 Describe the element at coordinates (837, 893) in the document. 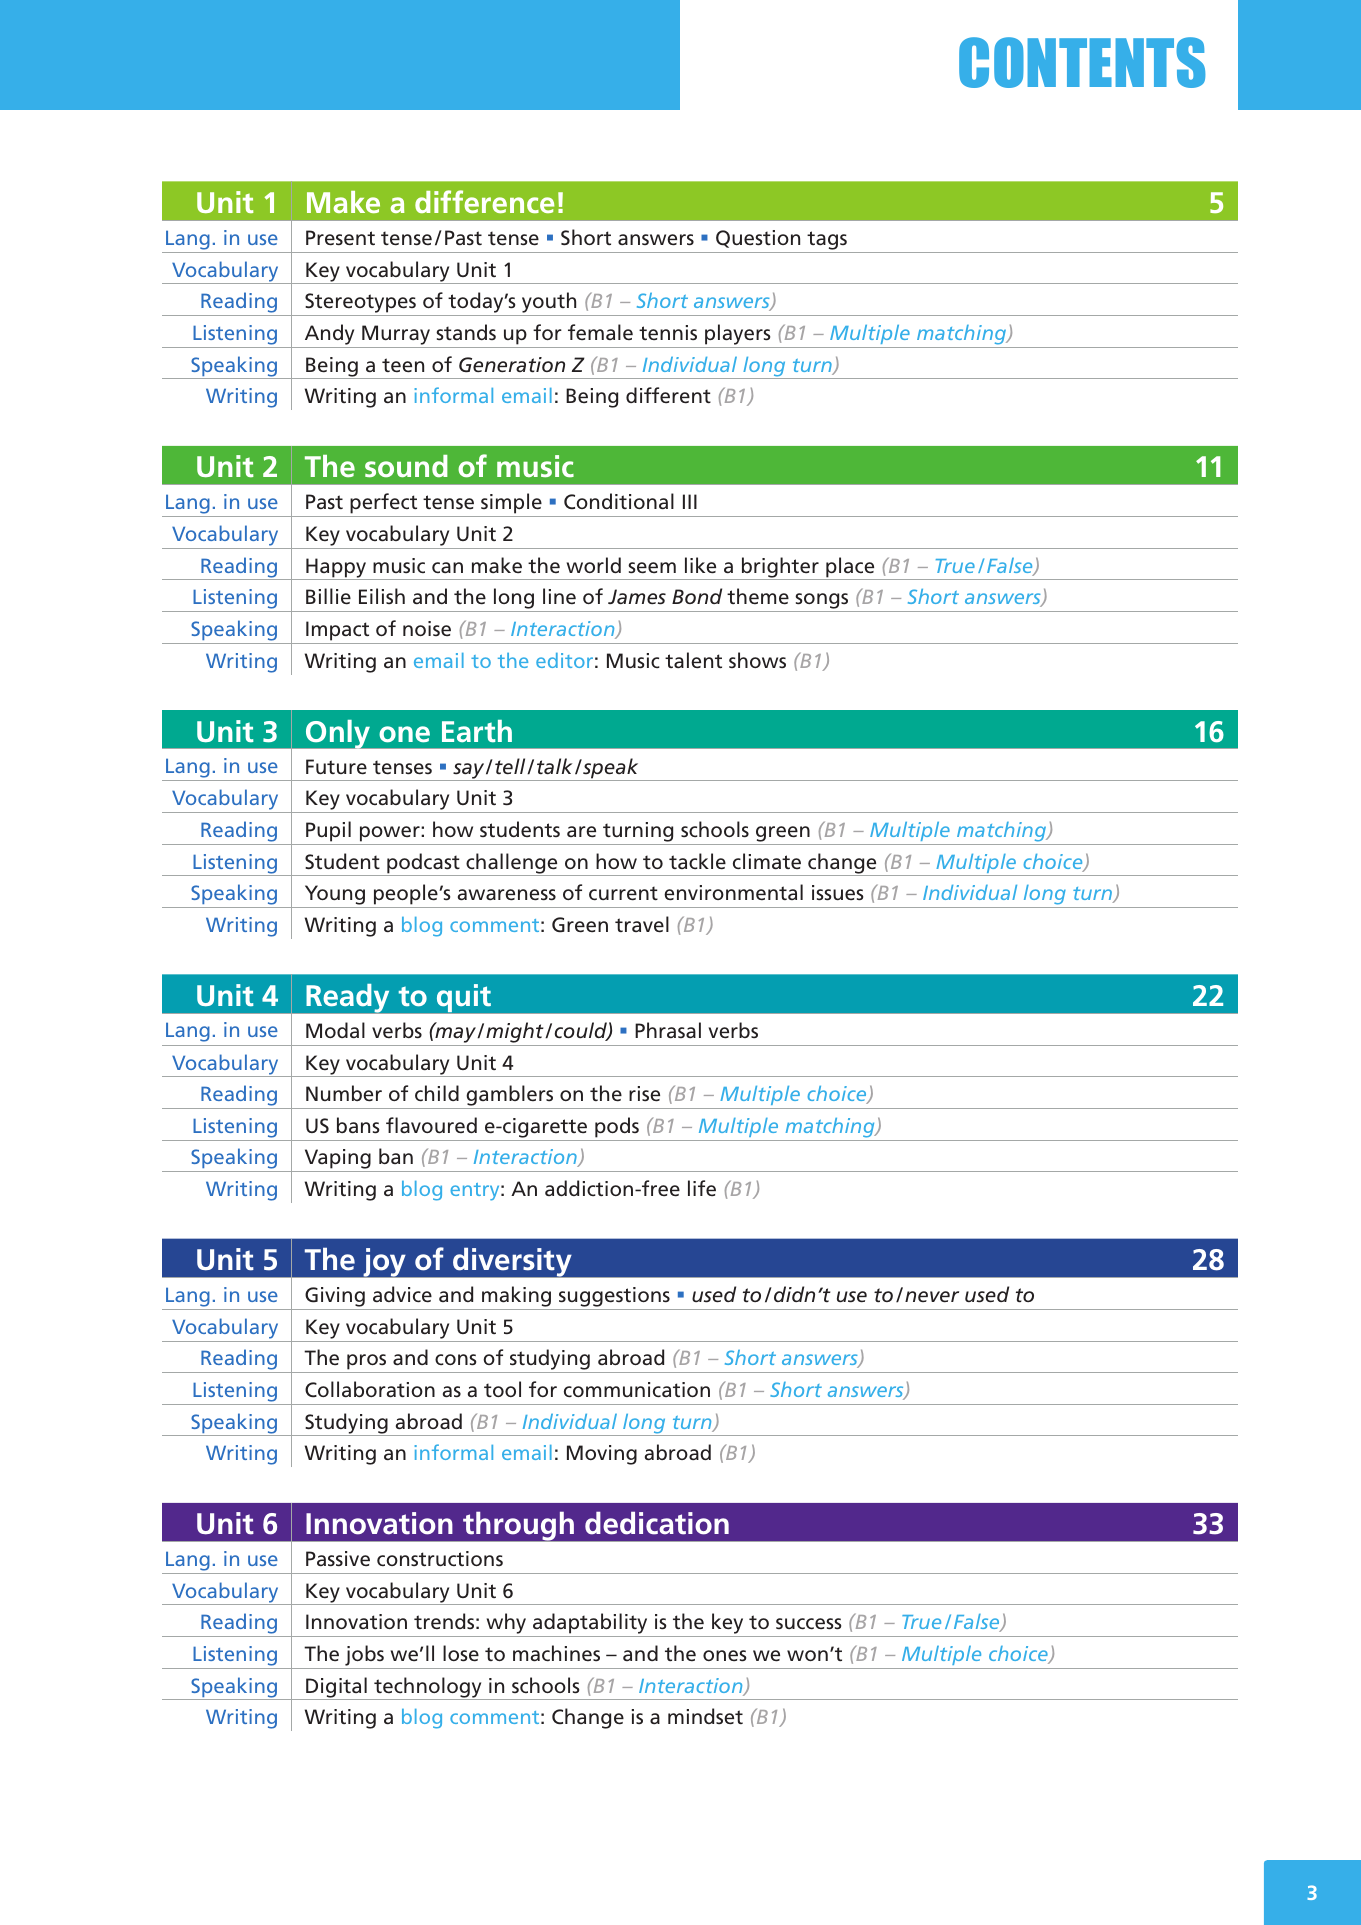

I see `issues` at that location.
